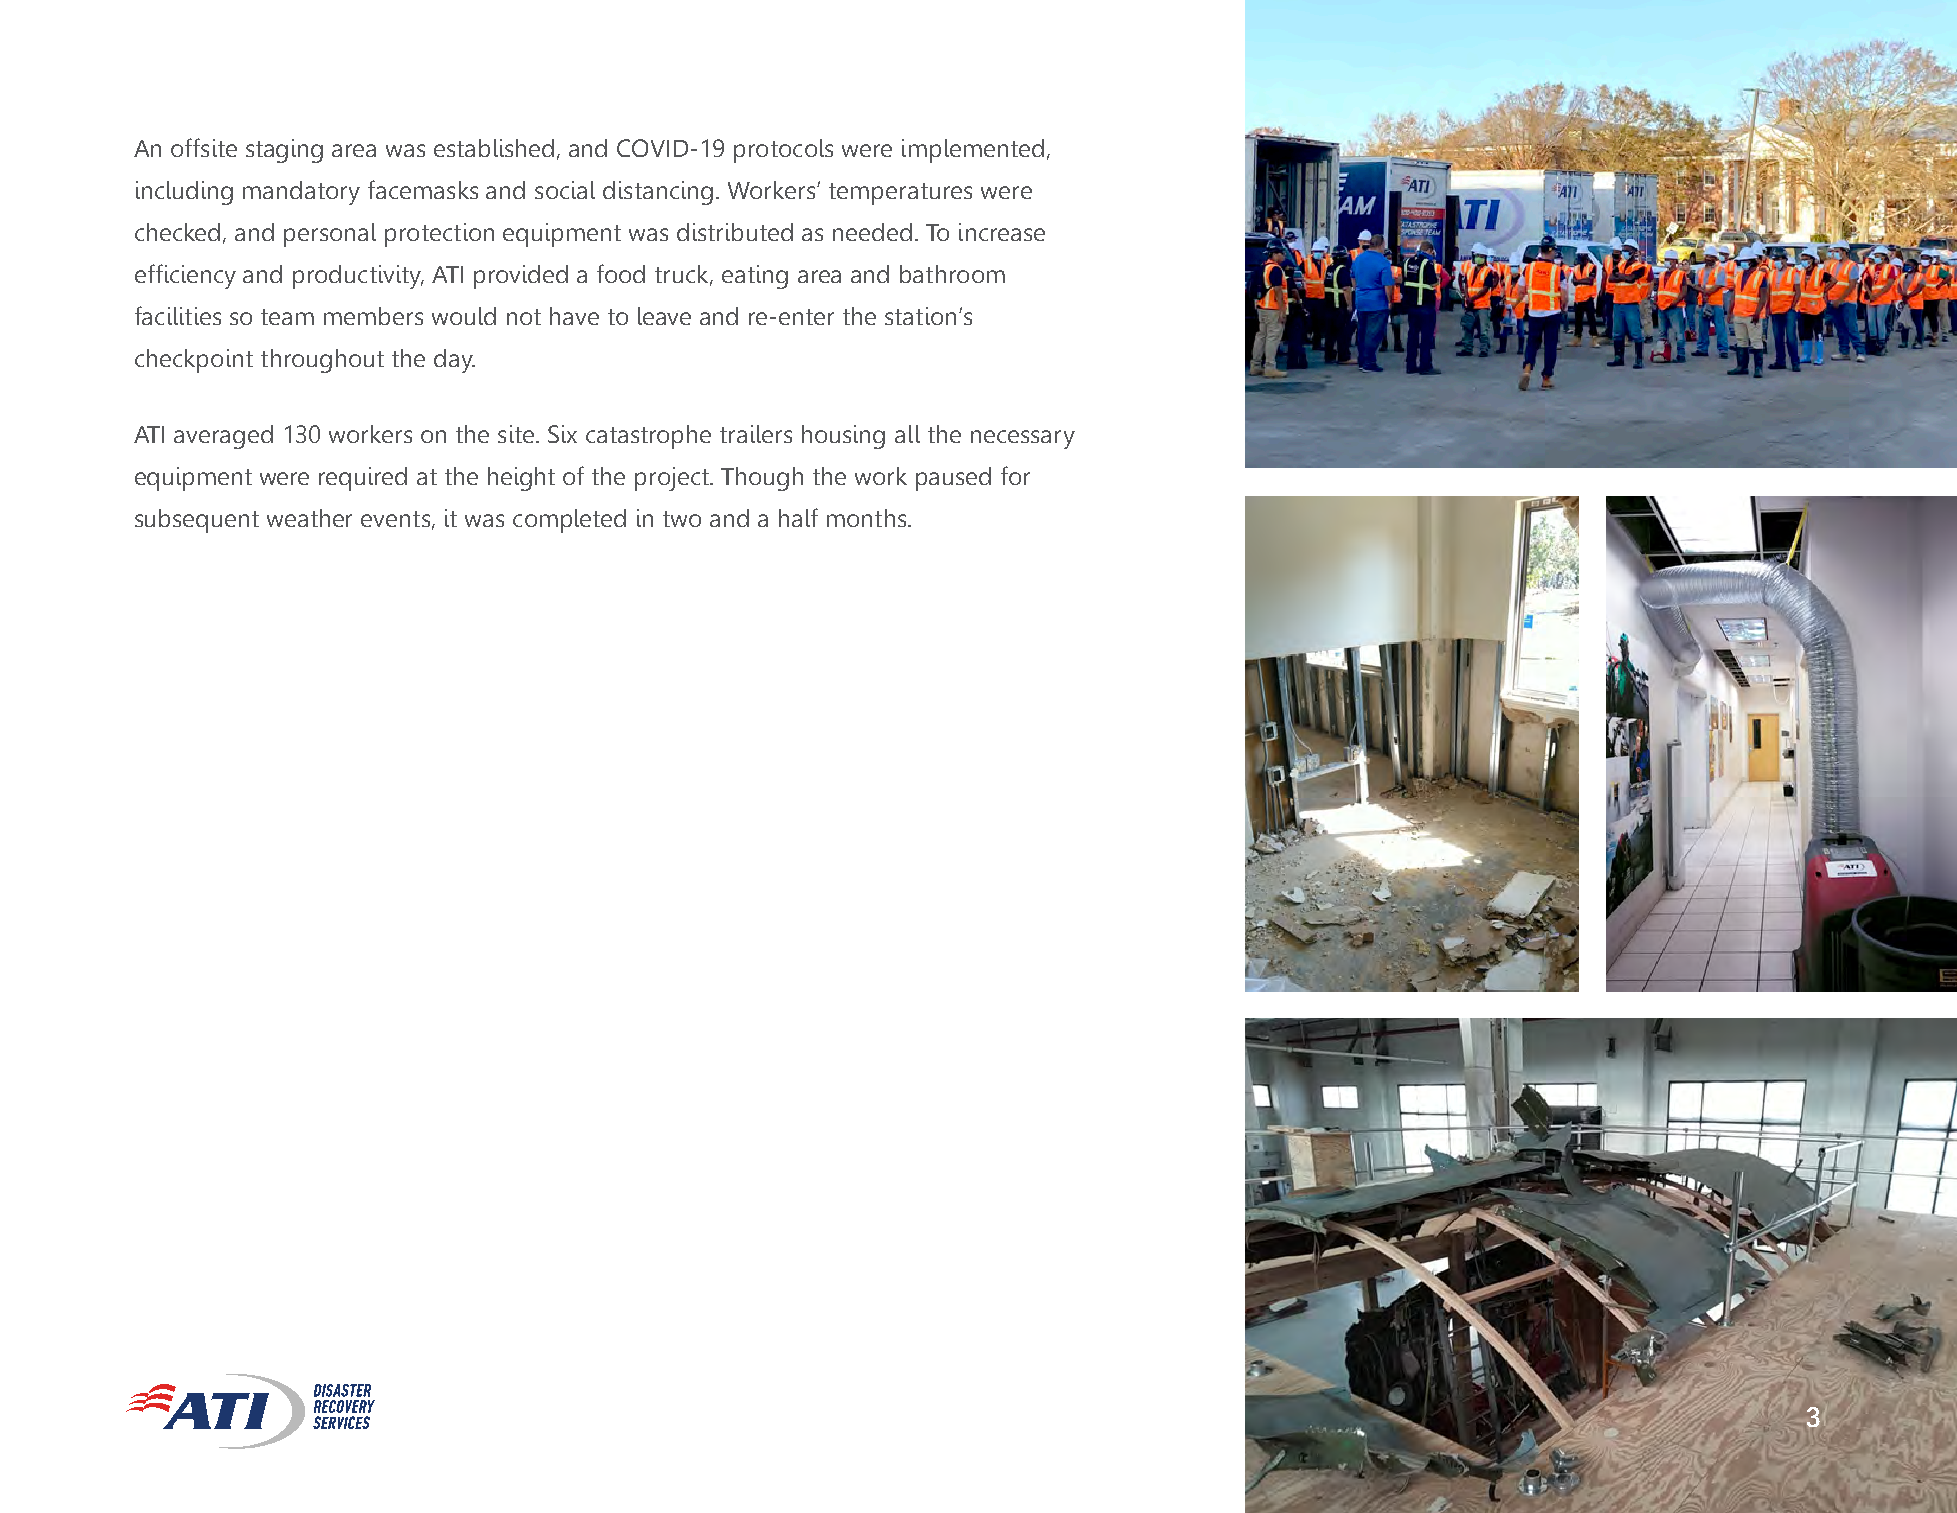 The width and height of the document is (1957, 1513). I want to click on staging, so click(284, 151).
